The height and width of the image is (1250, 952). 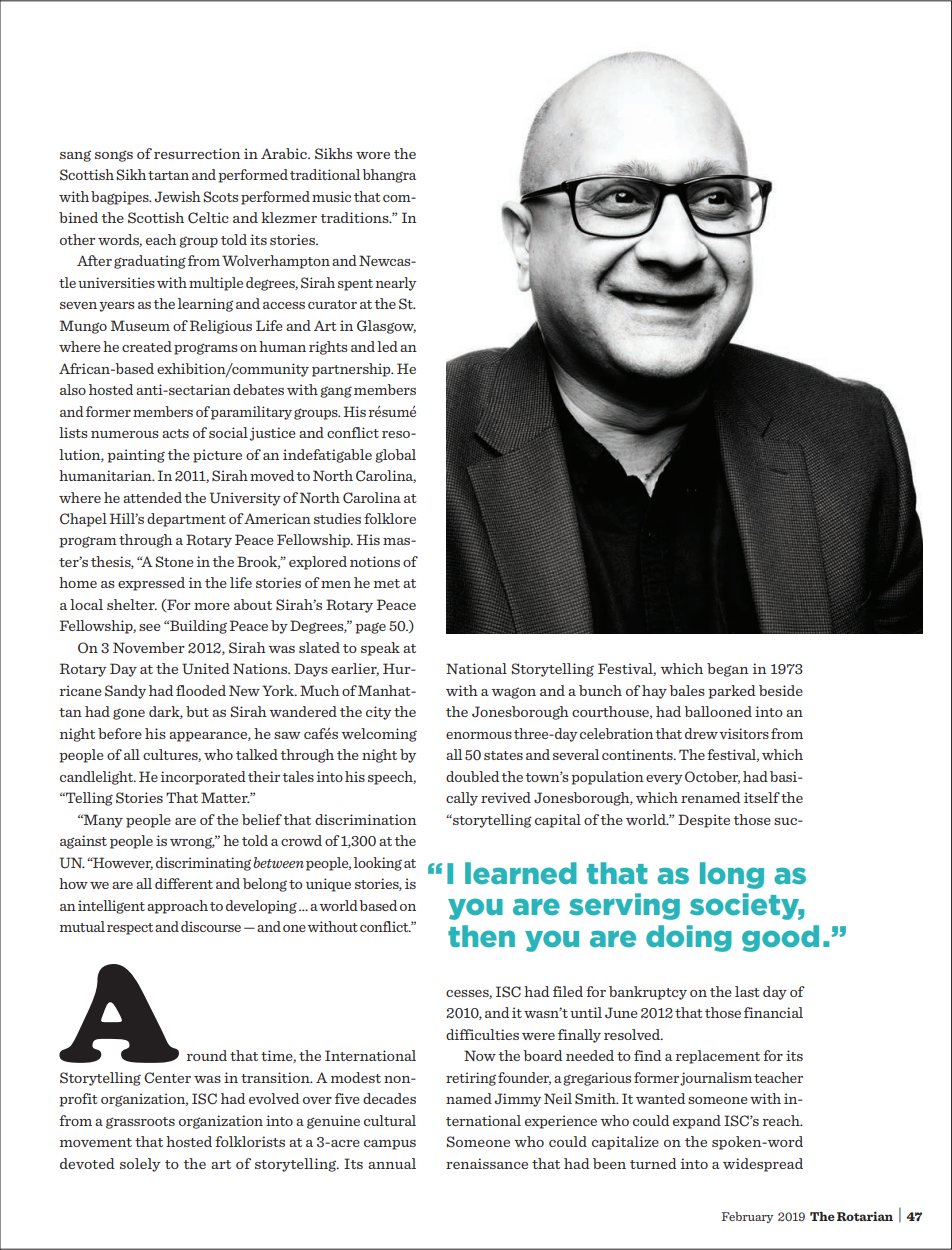 What do you see at coordinates (396, 284) in the image?
I see `nearly` at bounding box center [396, 284].
